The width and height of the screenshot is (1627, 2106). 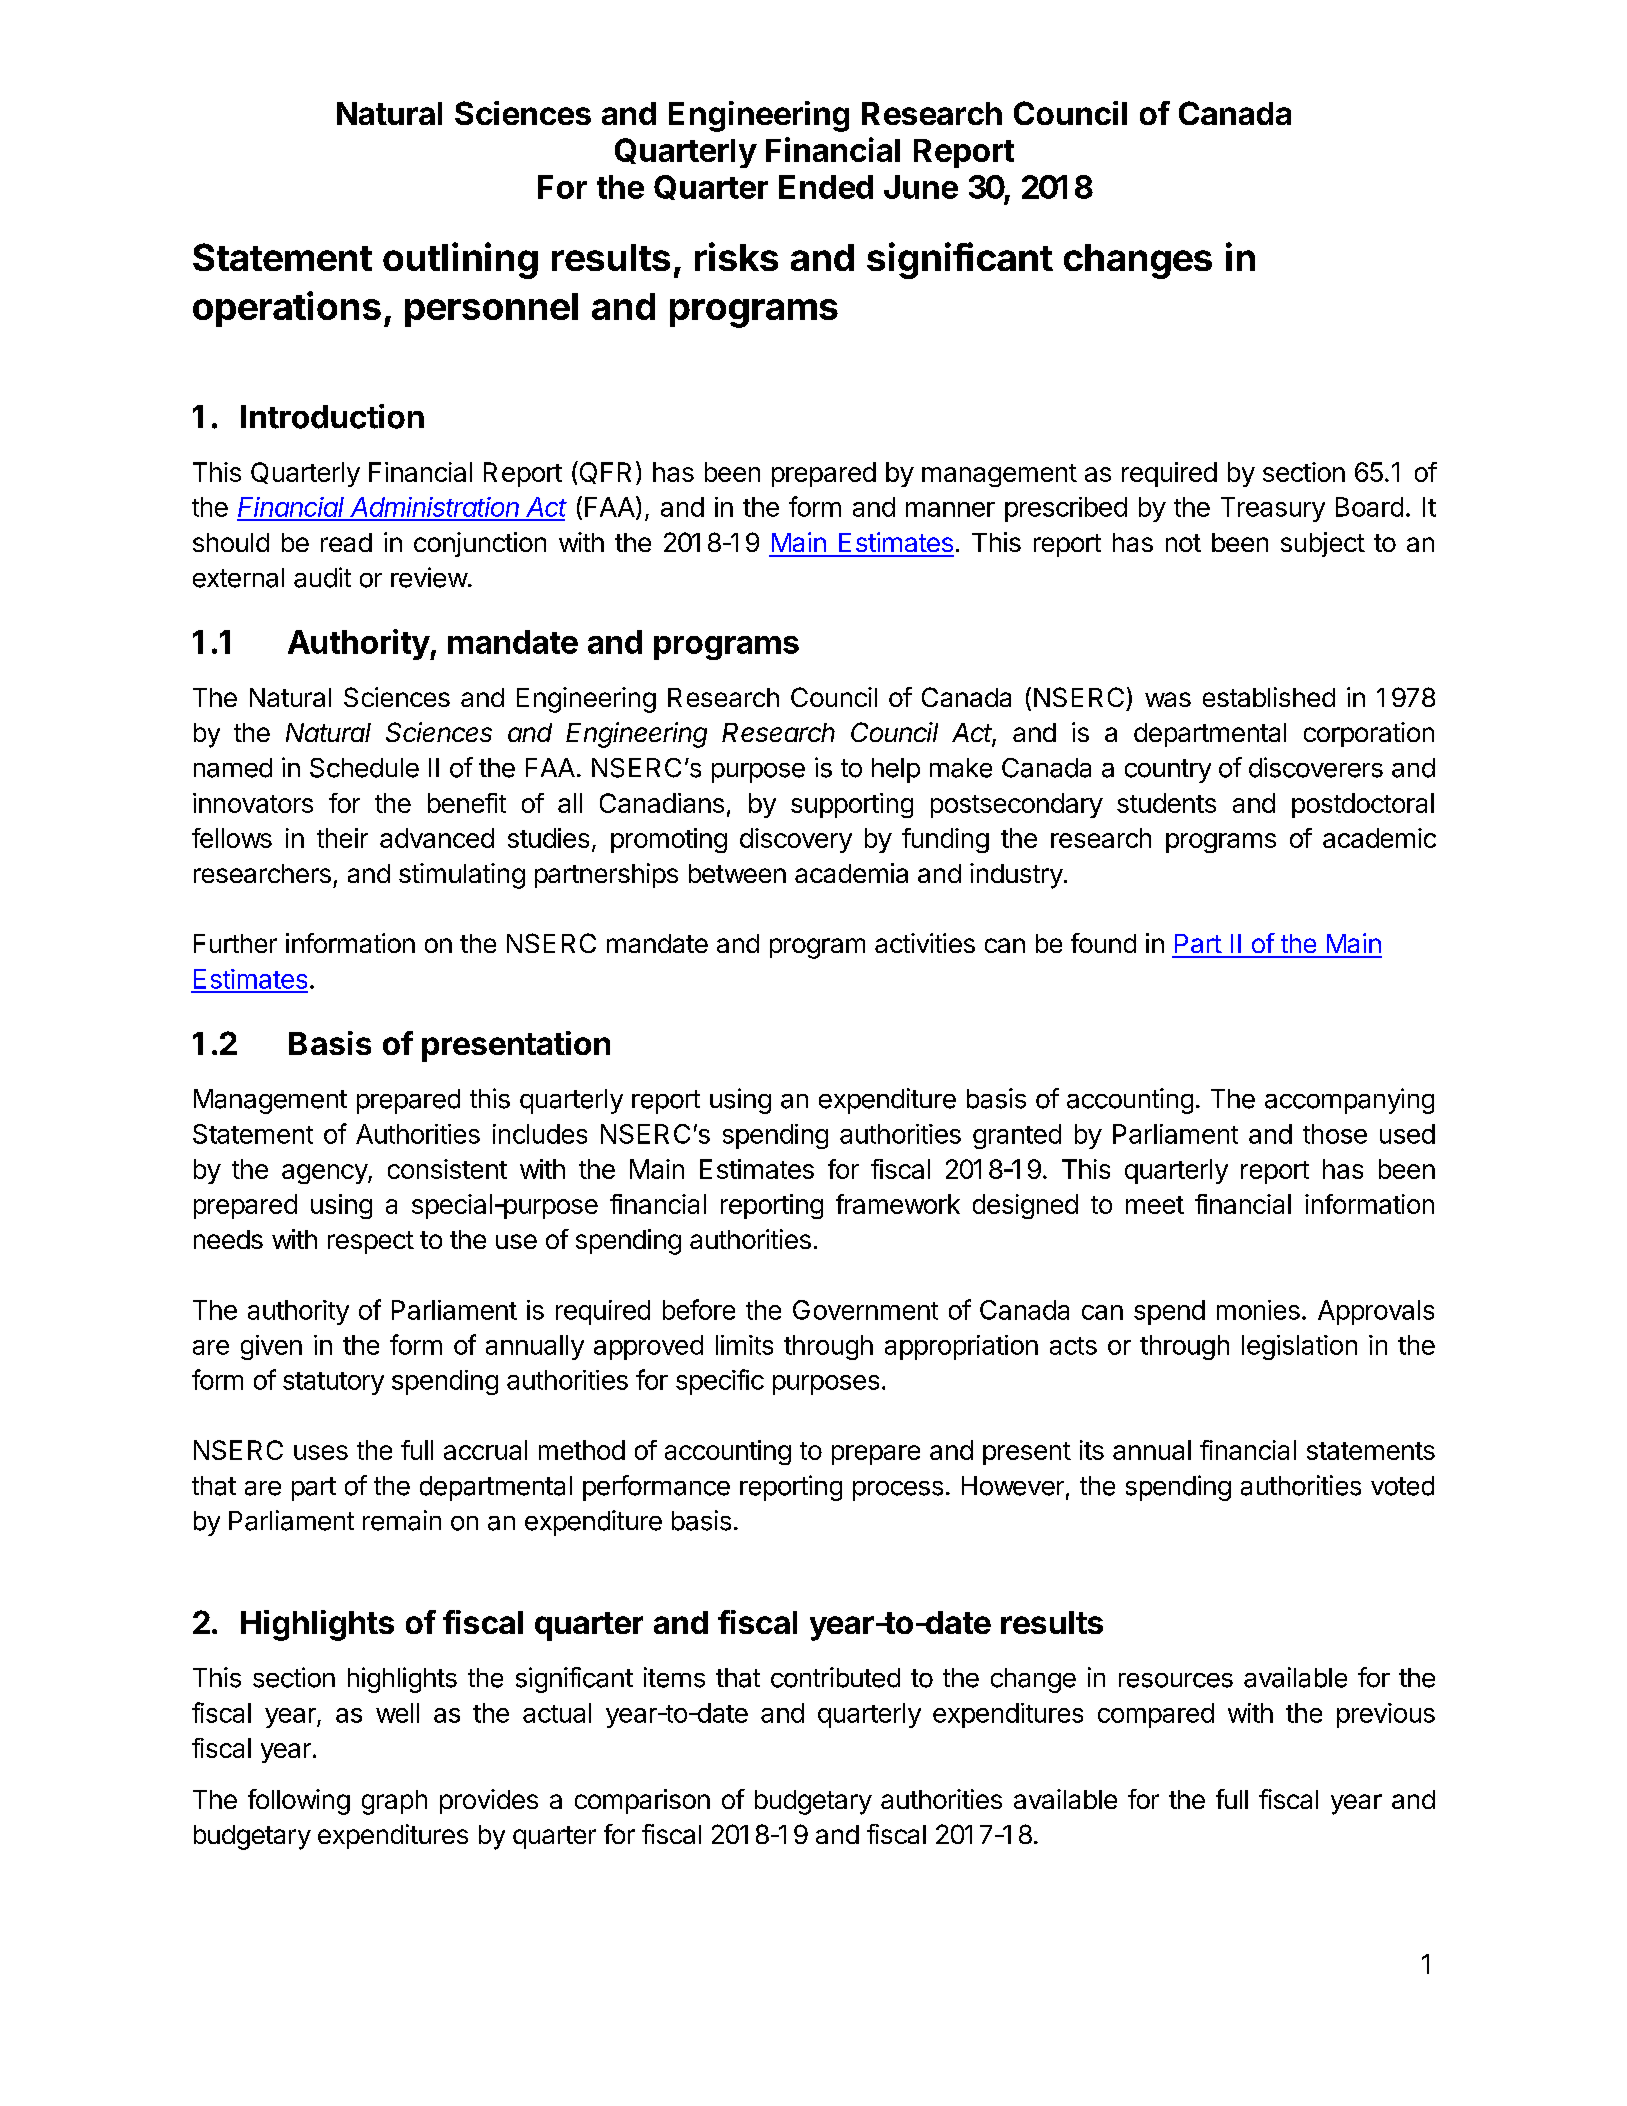 What do you see at coordinates (826, 187) in the screenshot?
I see `Ended` at bounding box center [826, 187].
